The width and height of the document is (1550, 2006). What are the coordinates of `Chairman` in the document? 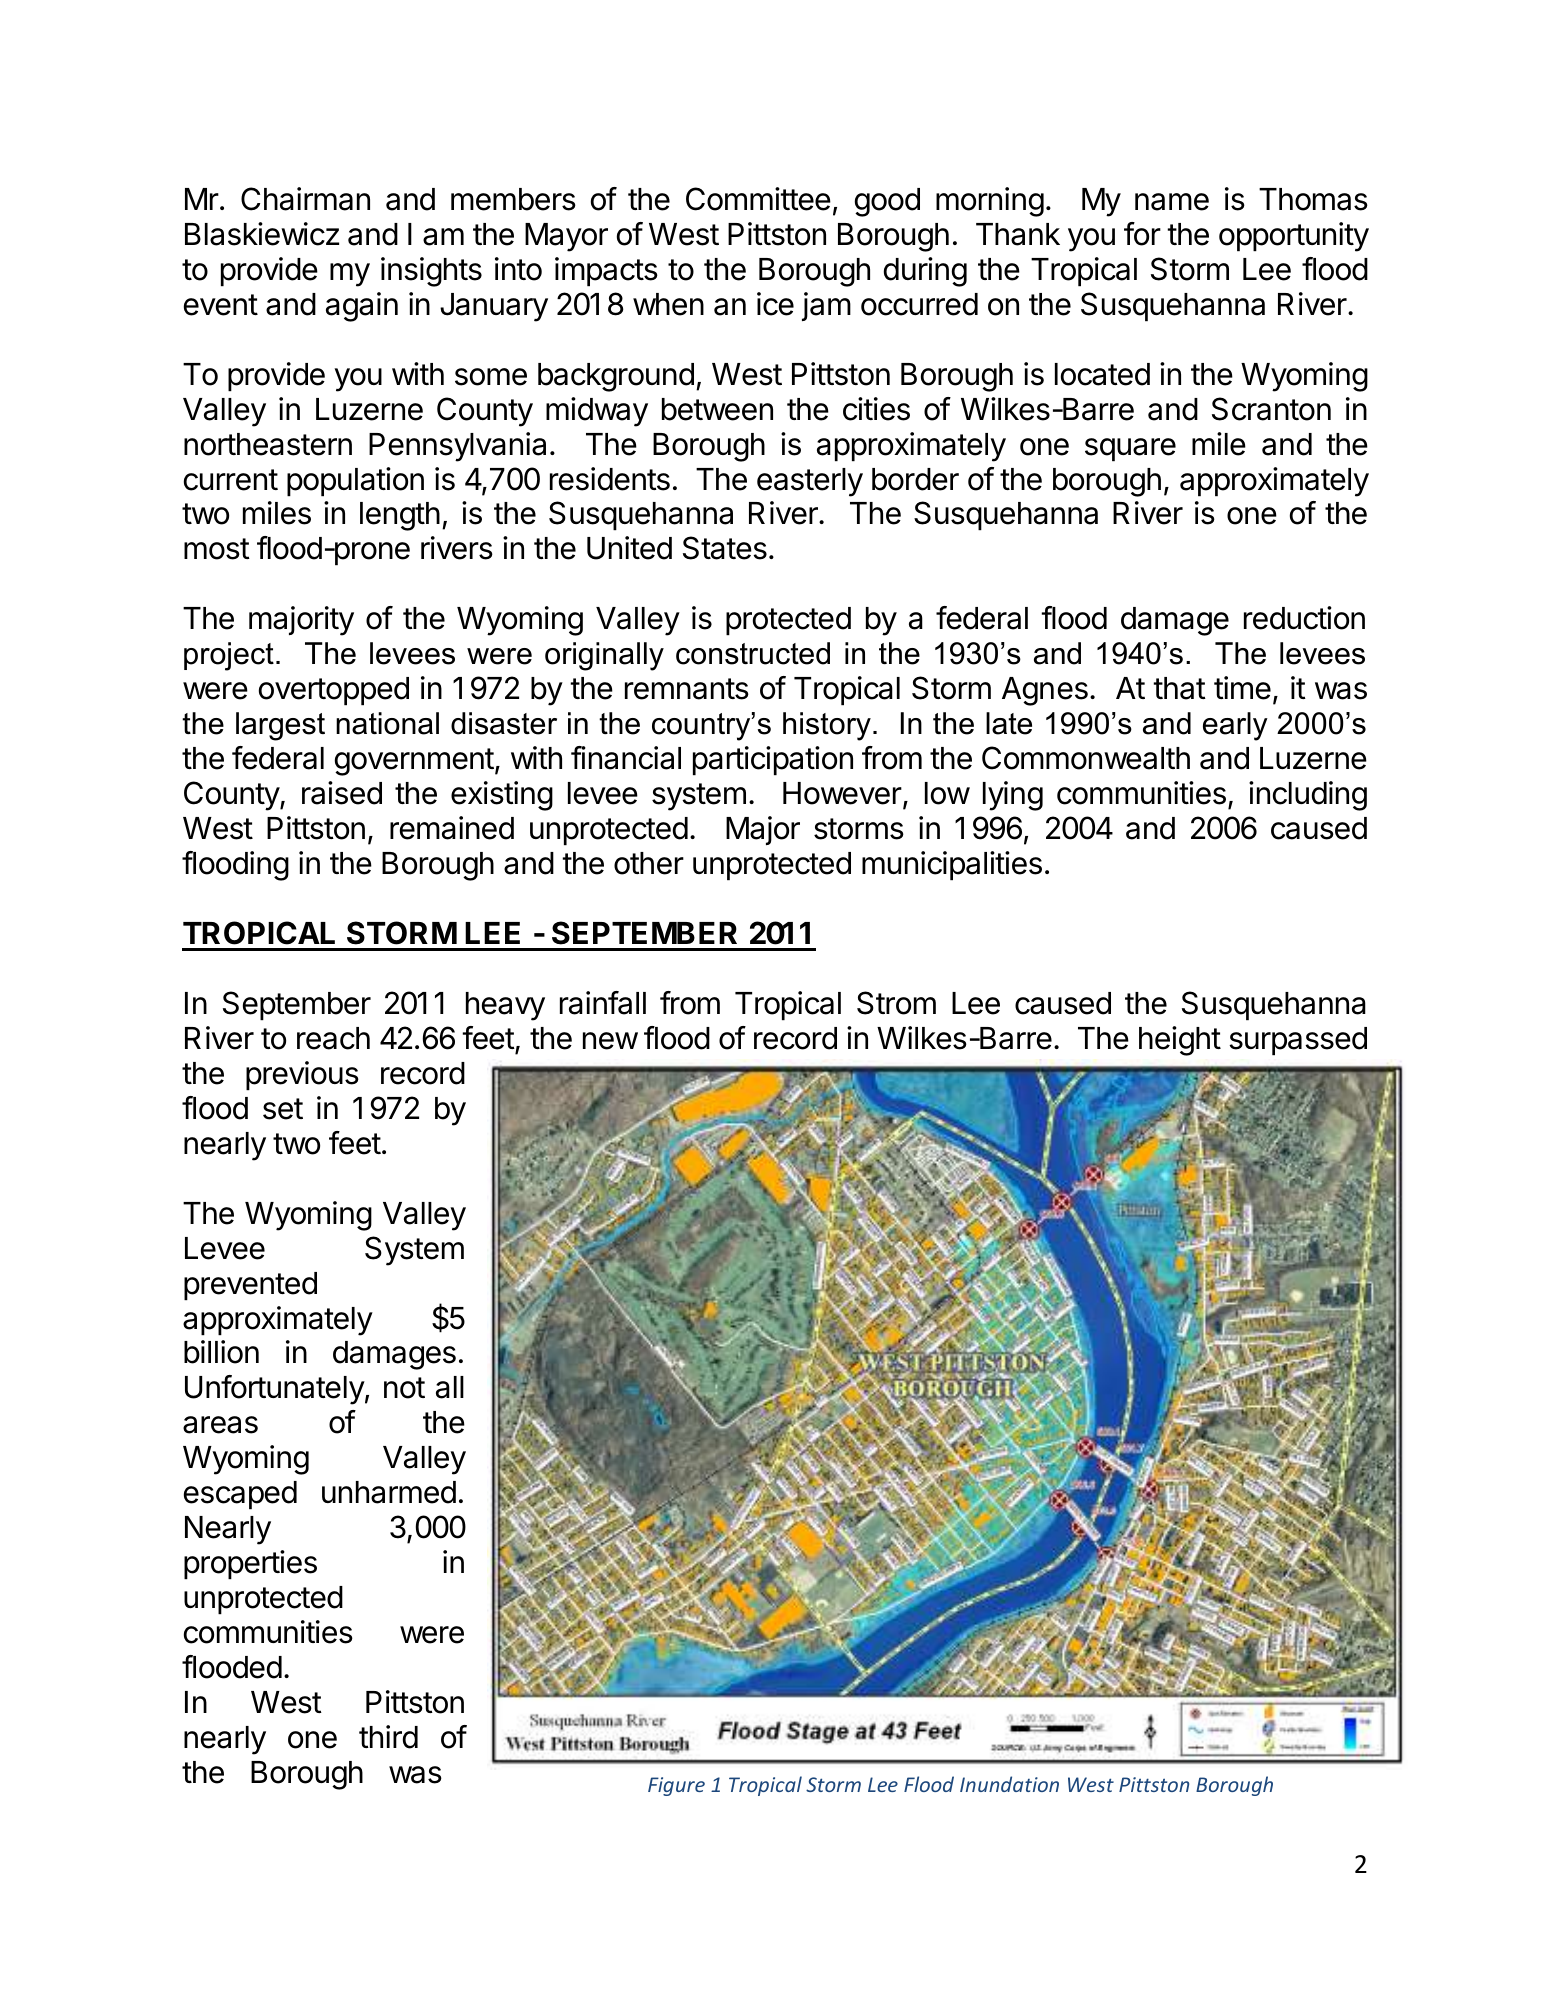 It's located at (305, 199).
